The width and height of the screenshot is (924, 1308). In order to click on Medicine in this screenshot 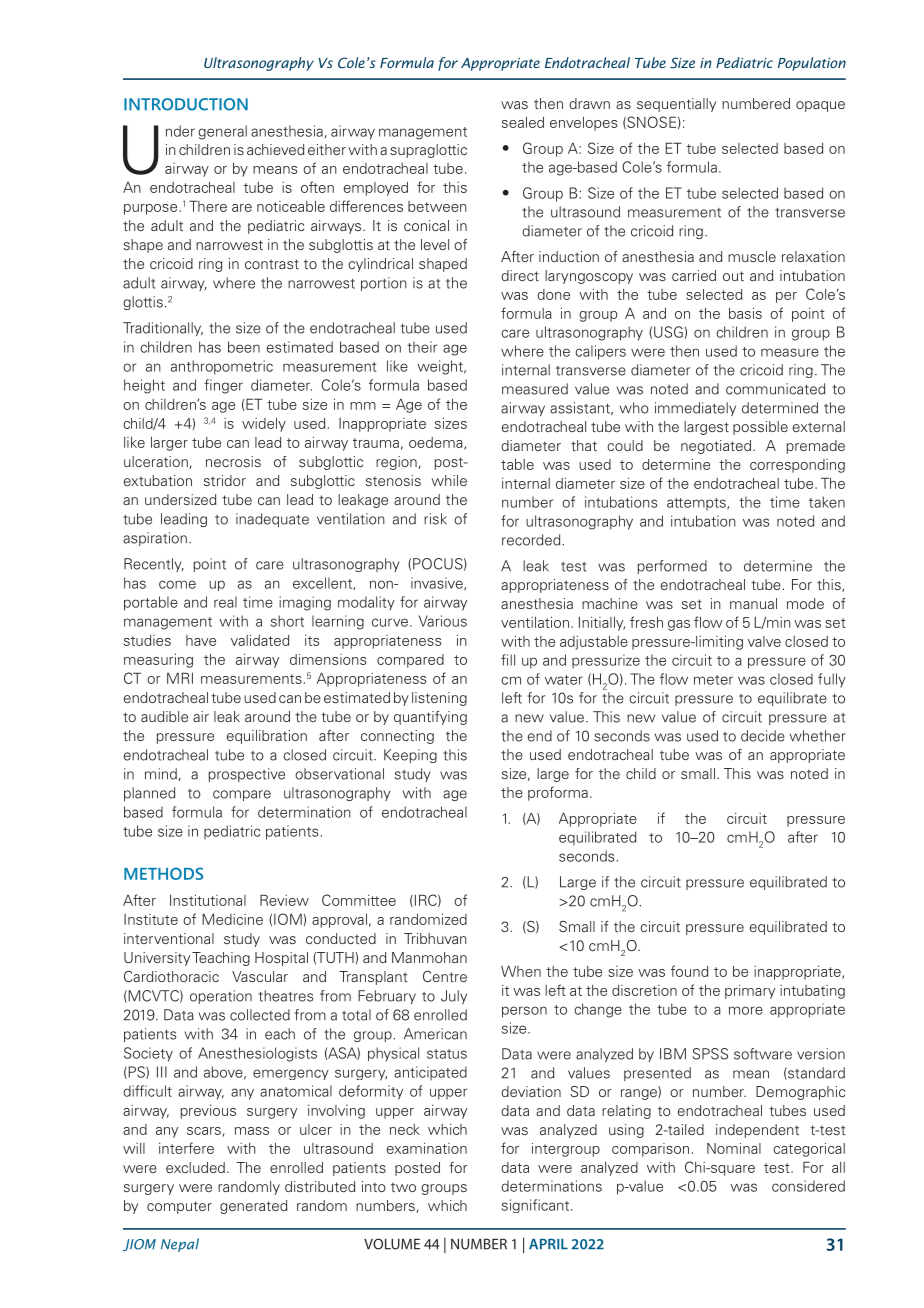, I will do `click(232, 919)`.
